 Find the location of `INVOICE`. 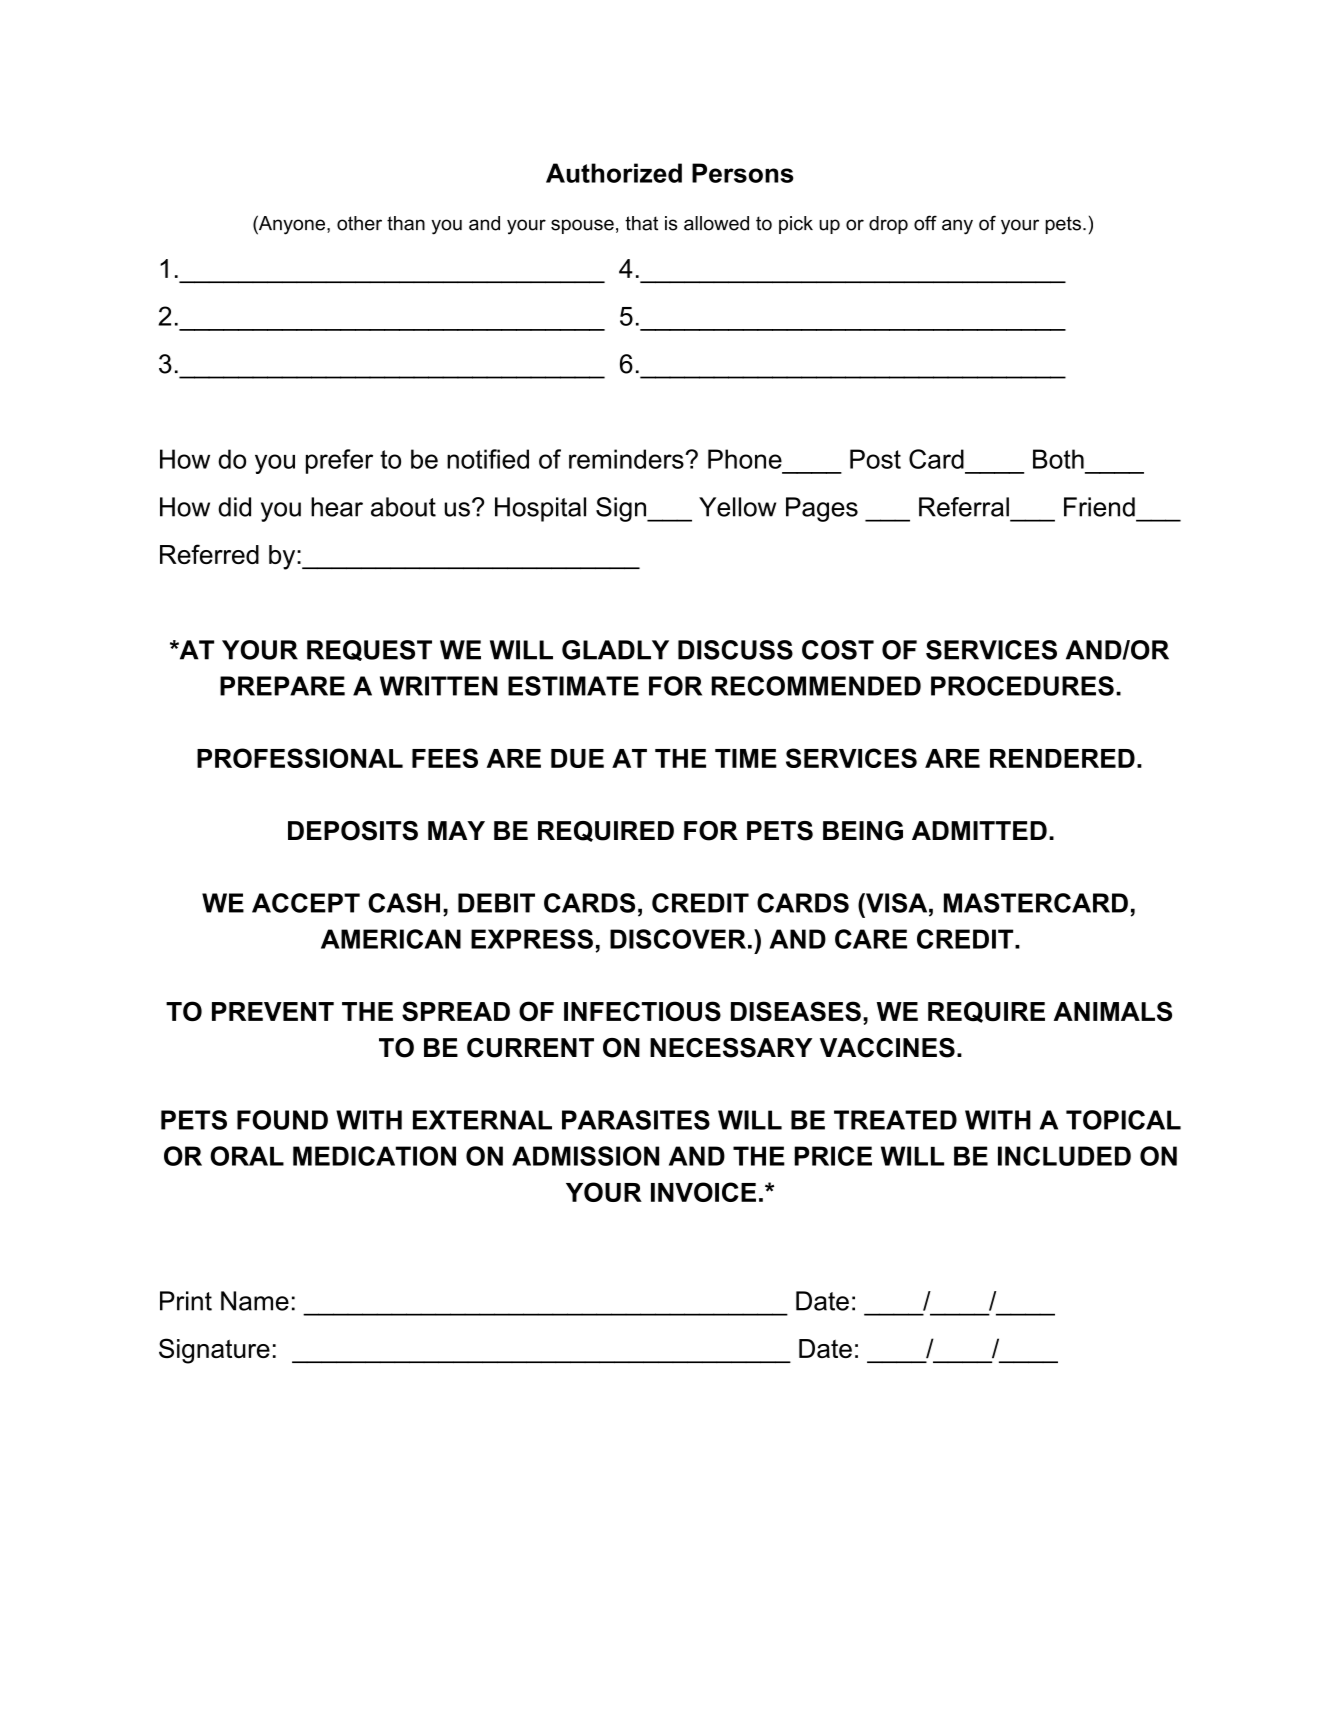

INVOICE is located at coordinates (703, 1192).
